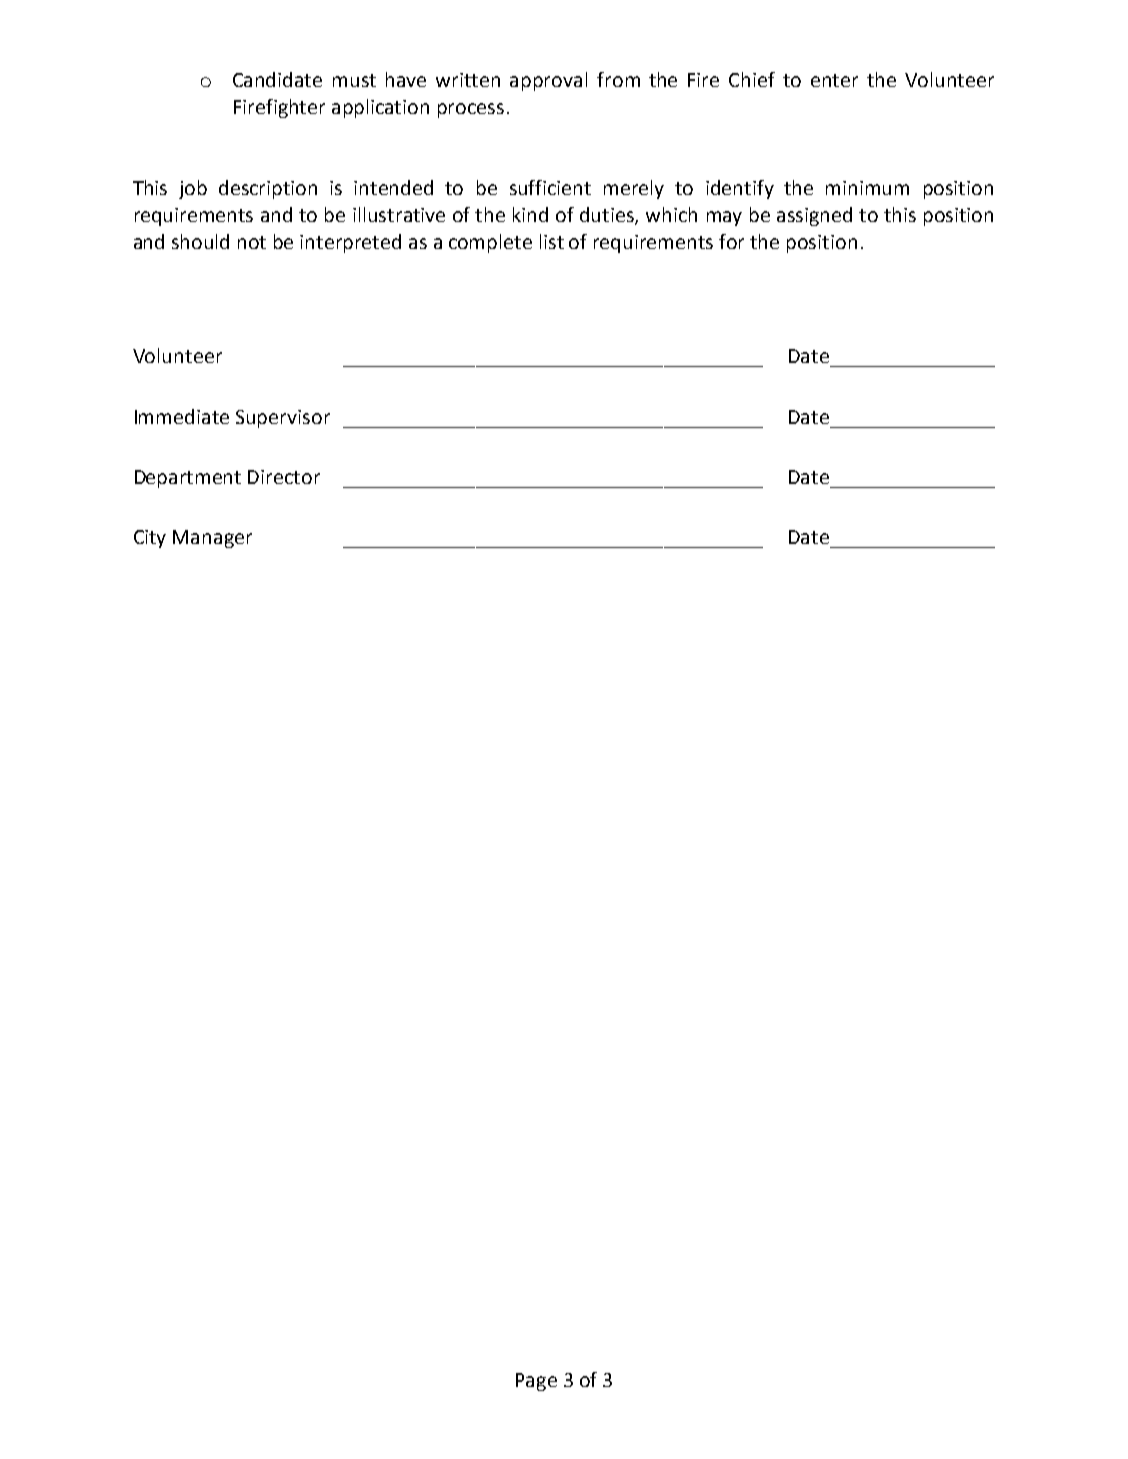 The height and width of the page is (1459, 1128). Describe the element at coordinates (182, 416) in the page. I see `Immediate` at that location.
